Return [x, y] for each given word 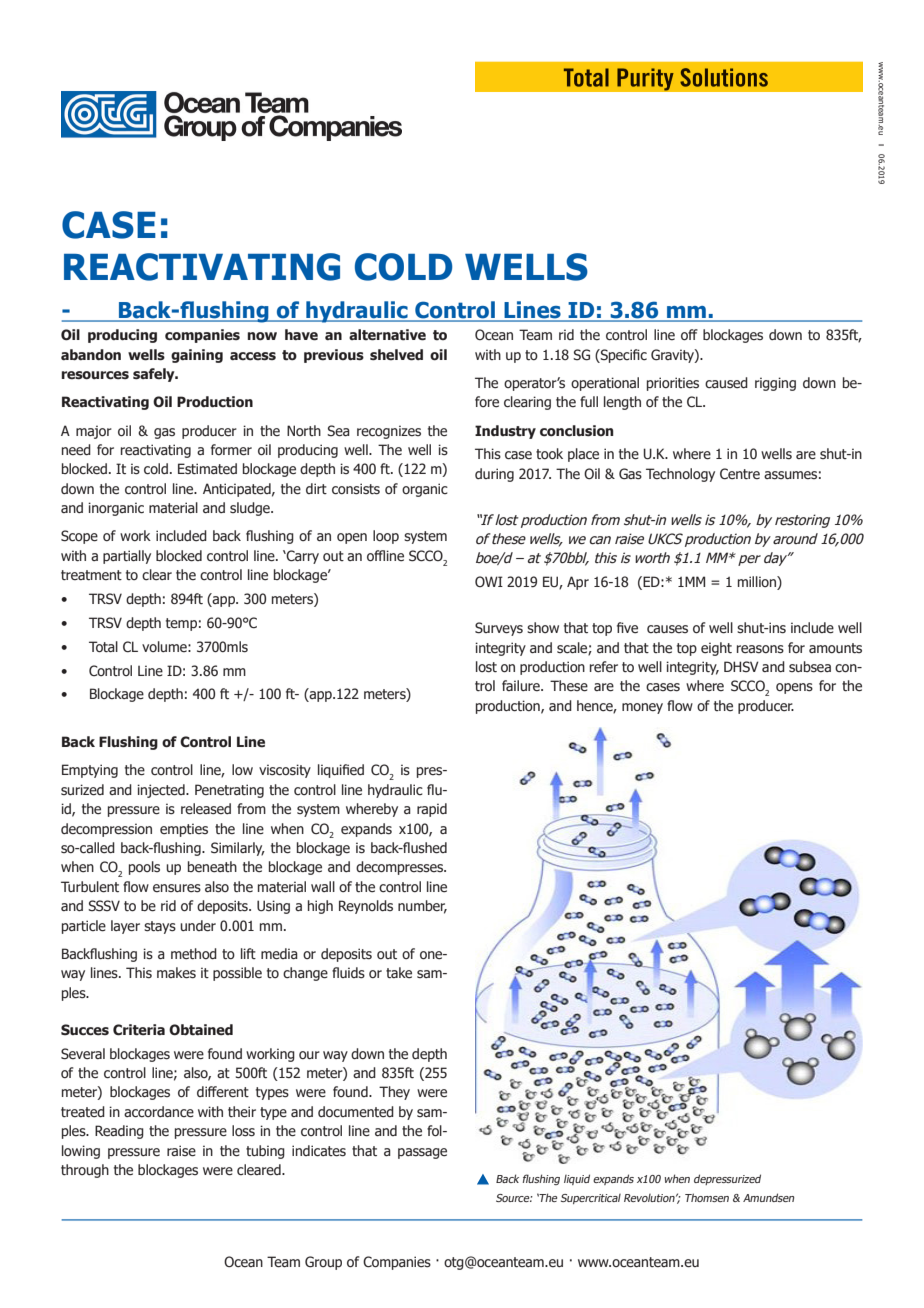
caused [726, 383]
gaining [197, 356]
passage [422, 1153]
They [394, 1093]
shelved [396, 355]
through [85, 1171]
